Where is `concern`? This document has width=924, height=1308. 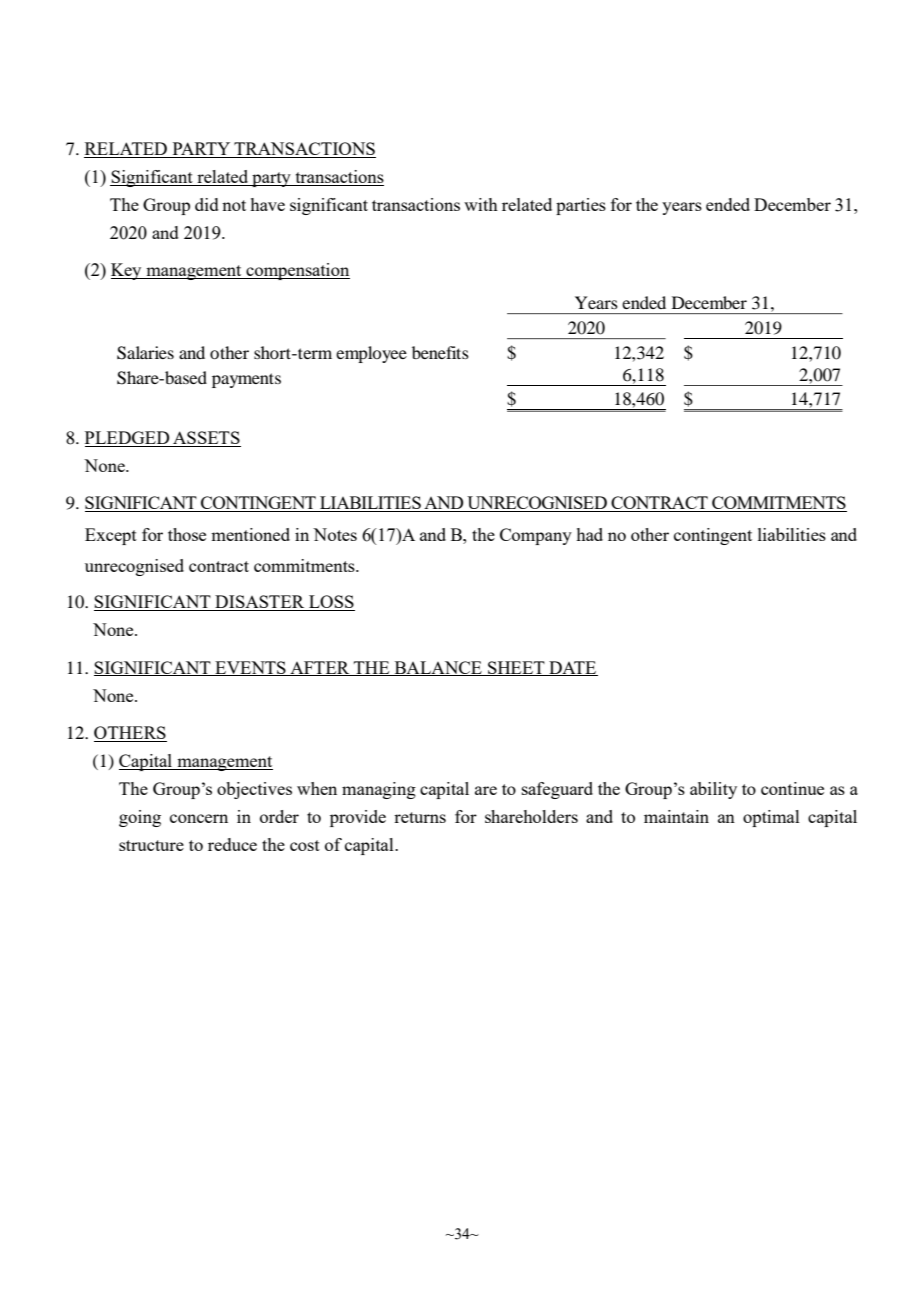 concern is located at coordinates (199, 818).
